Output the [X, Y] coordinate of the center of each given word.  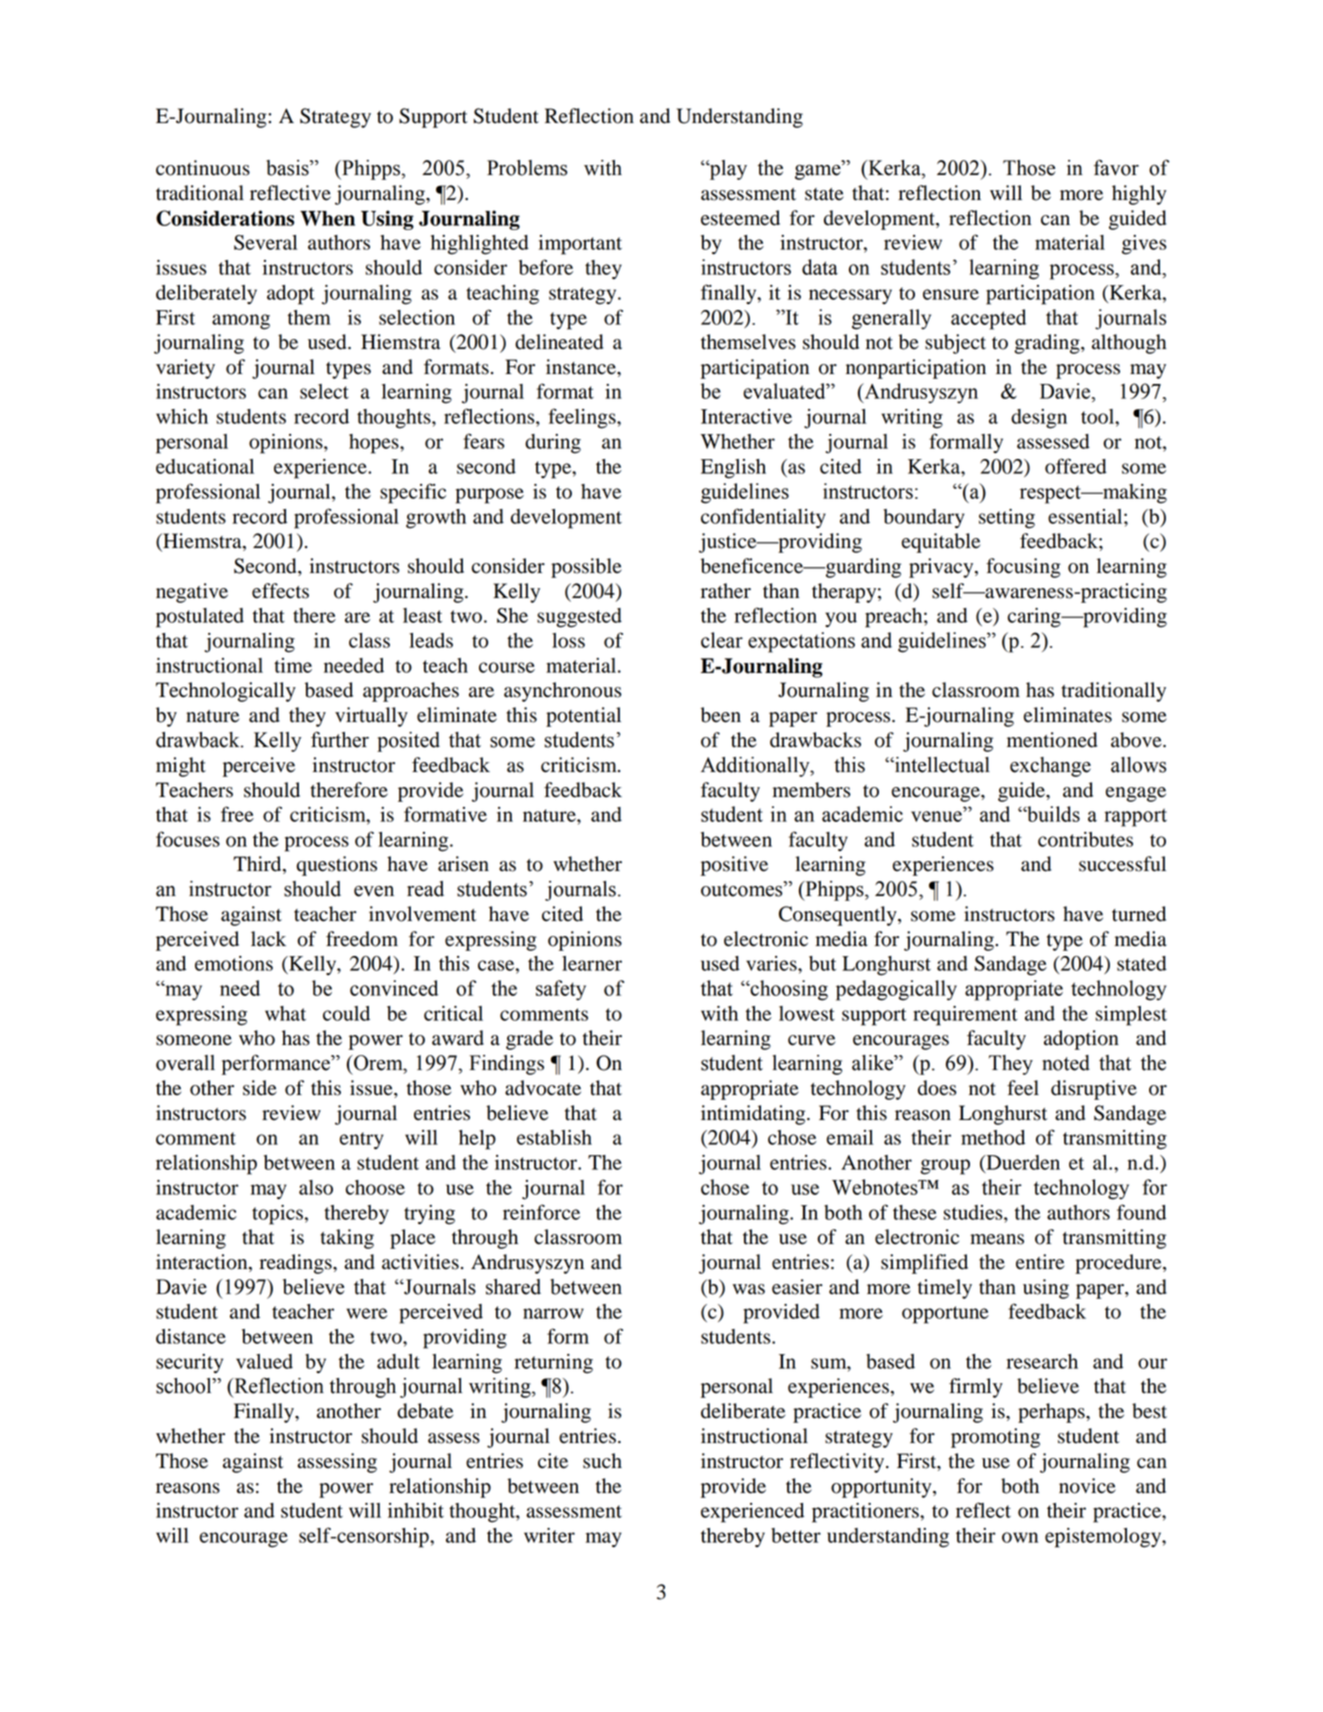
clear [722, 640]
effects [280, 591]
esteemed [740, 218]
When [327, 218]
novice [1087, 1486]
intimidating [754, 1115]
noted [1066, 1063]
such [602, 1461]
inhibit [416, 1510]
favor [1116, 167]
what [285, 1013]
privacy [942, 568]
